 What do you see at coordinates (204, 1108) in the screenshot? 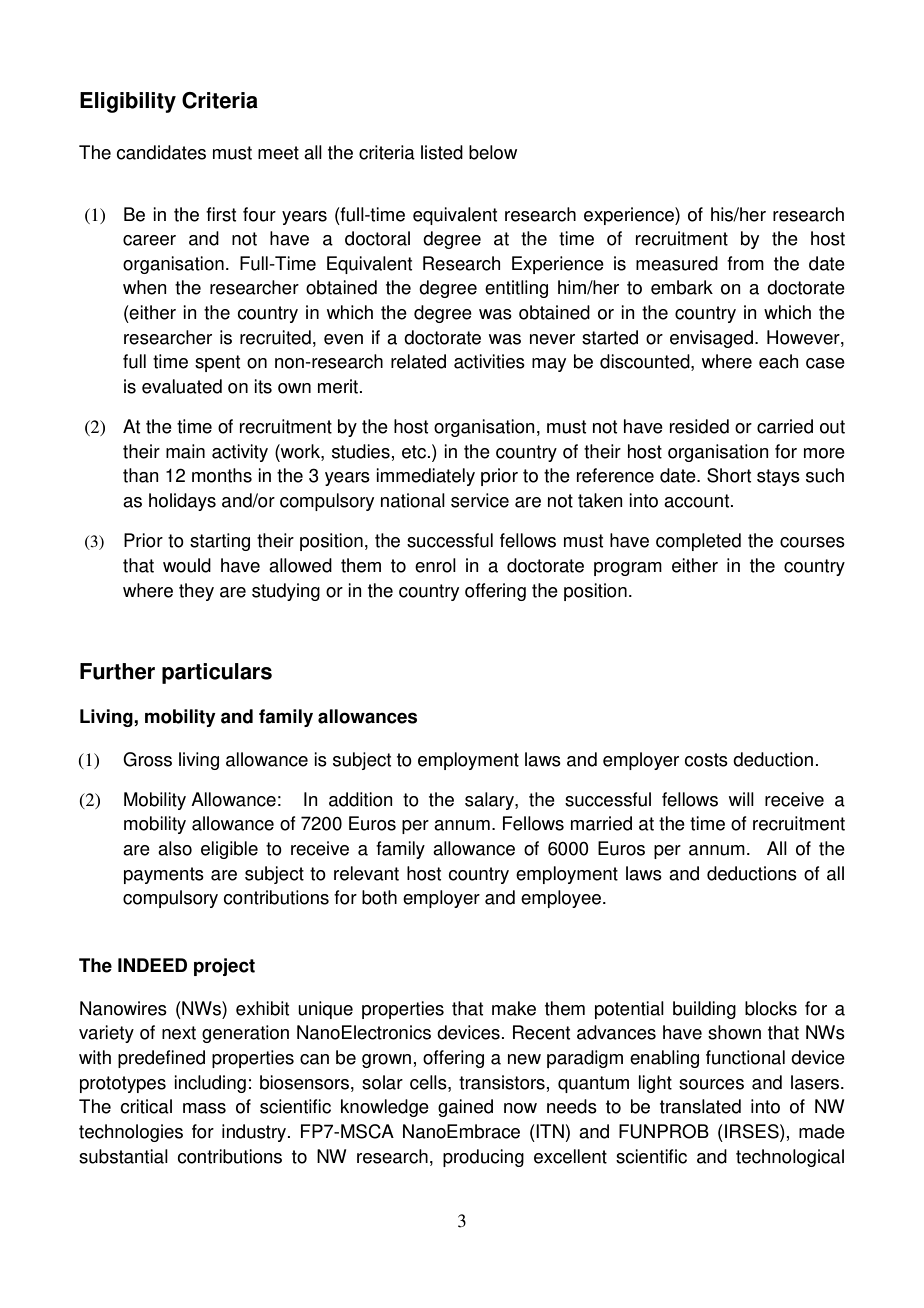
I see `mass` at bounding box center [204, 1108].
